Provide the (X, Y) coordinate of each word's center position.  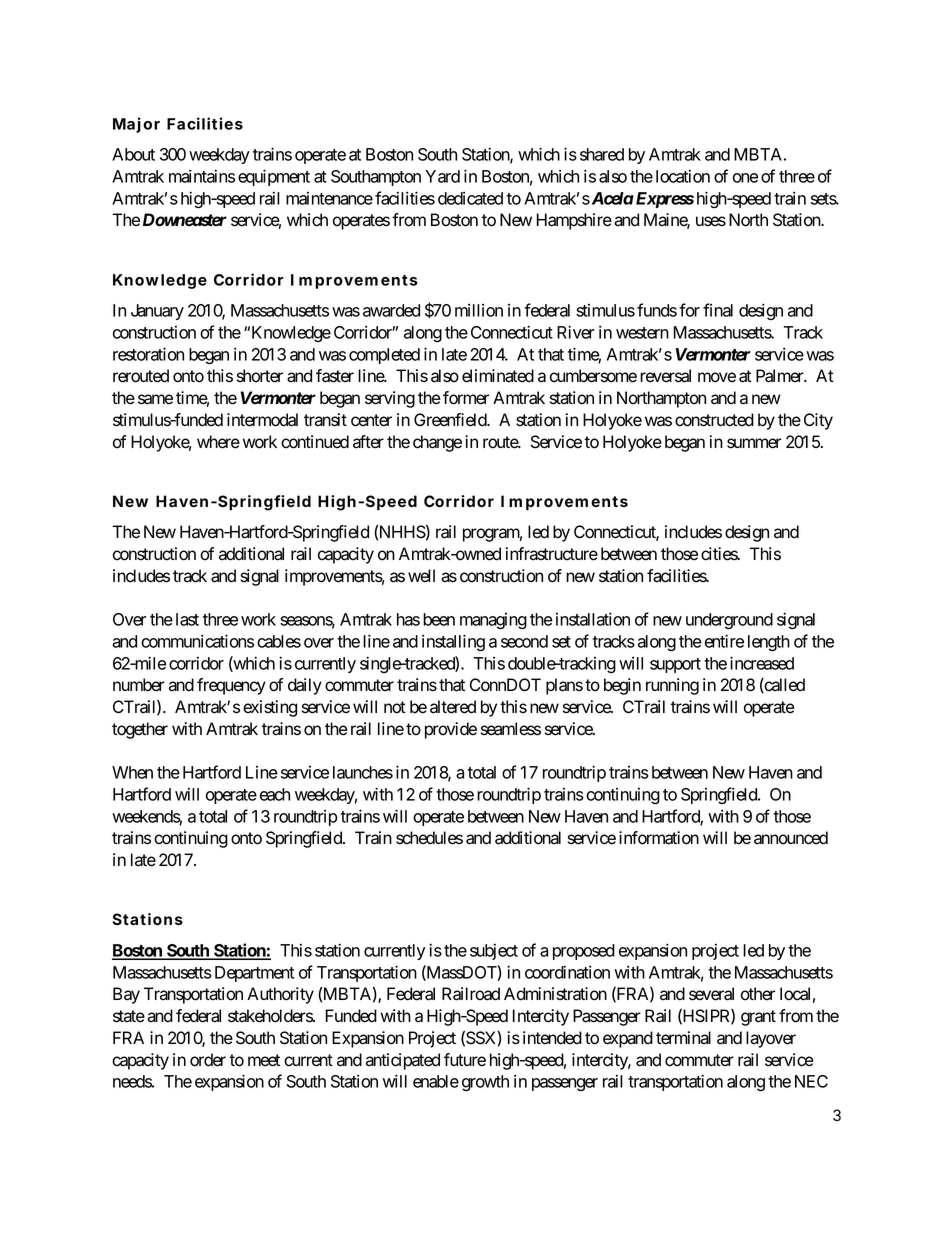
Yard (442, 176)
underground (729, 621)
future (465, 1060)
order (208, 1060)
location (683, 176)
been (439, 619)
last (187, 619)
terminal (683, 1038)
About (133, 154)
